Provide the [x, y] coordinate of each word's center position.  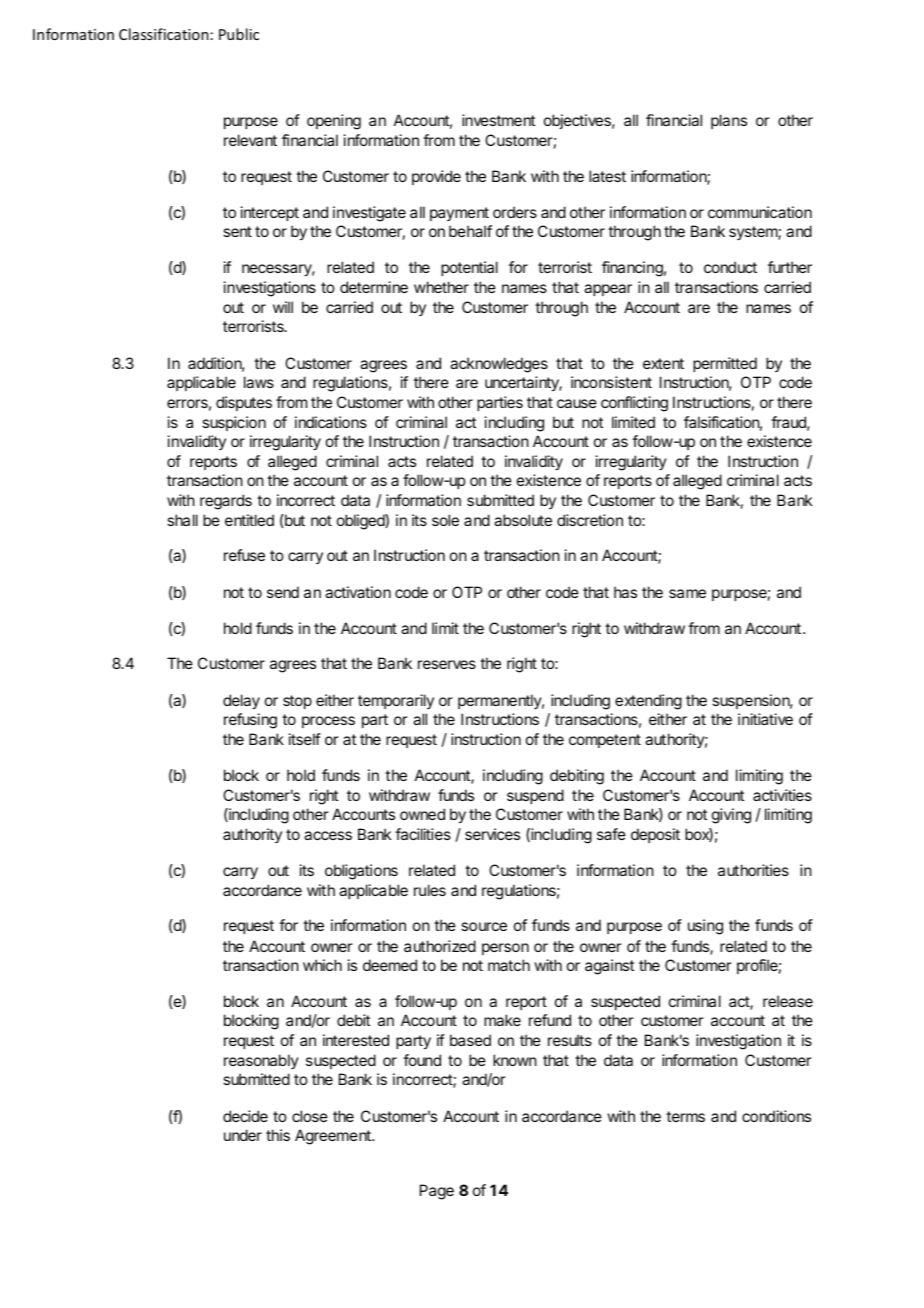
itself [305, 739]
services [492, 834]
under [243, 1135]
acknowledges [499, 365]
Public [239, 34]
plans [729, 121]
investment [498, 120]
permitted [725, 364]
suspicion [234, 423]
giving [731, 816]
